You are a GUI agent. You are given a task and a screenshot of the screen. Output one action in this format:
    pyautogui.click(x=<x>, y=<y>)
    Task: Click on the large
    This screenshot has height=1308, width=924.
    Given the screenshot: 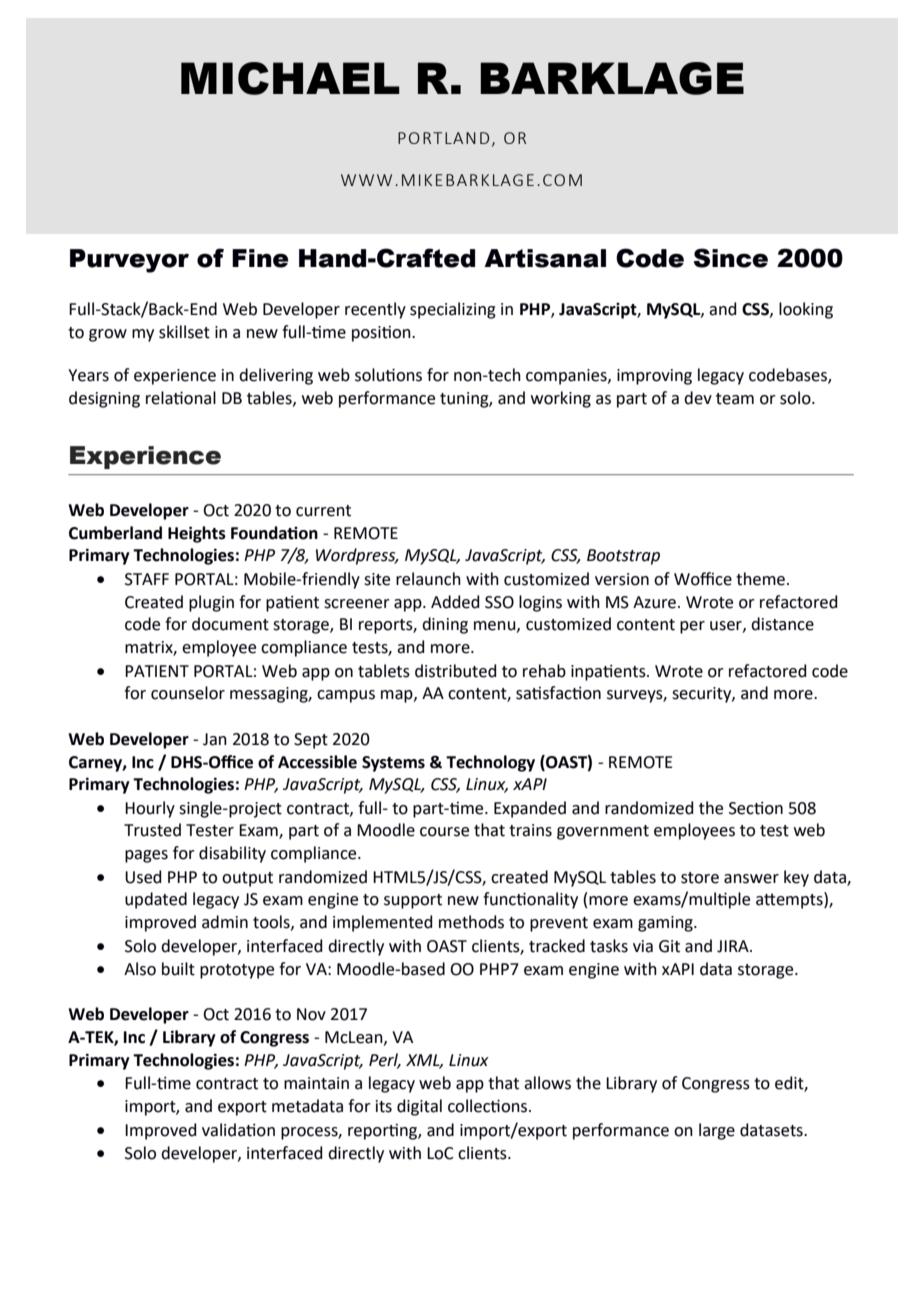 What is the action you would take?
    pyautogui.click(x=717, y=1131)
